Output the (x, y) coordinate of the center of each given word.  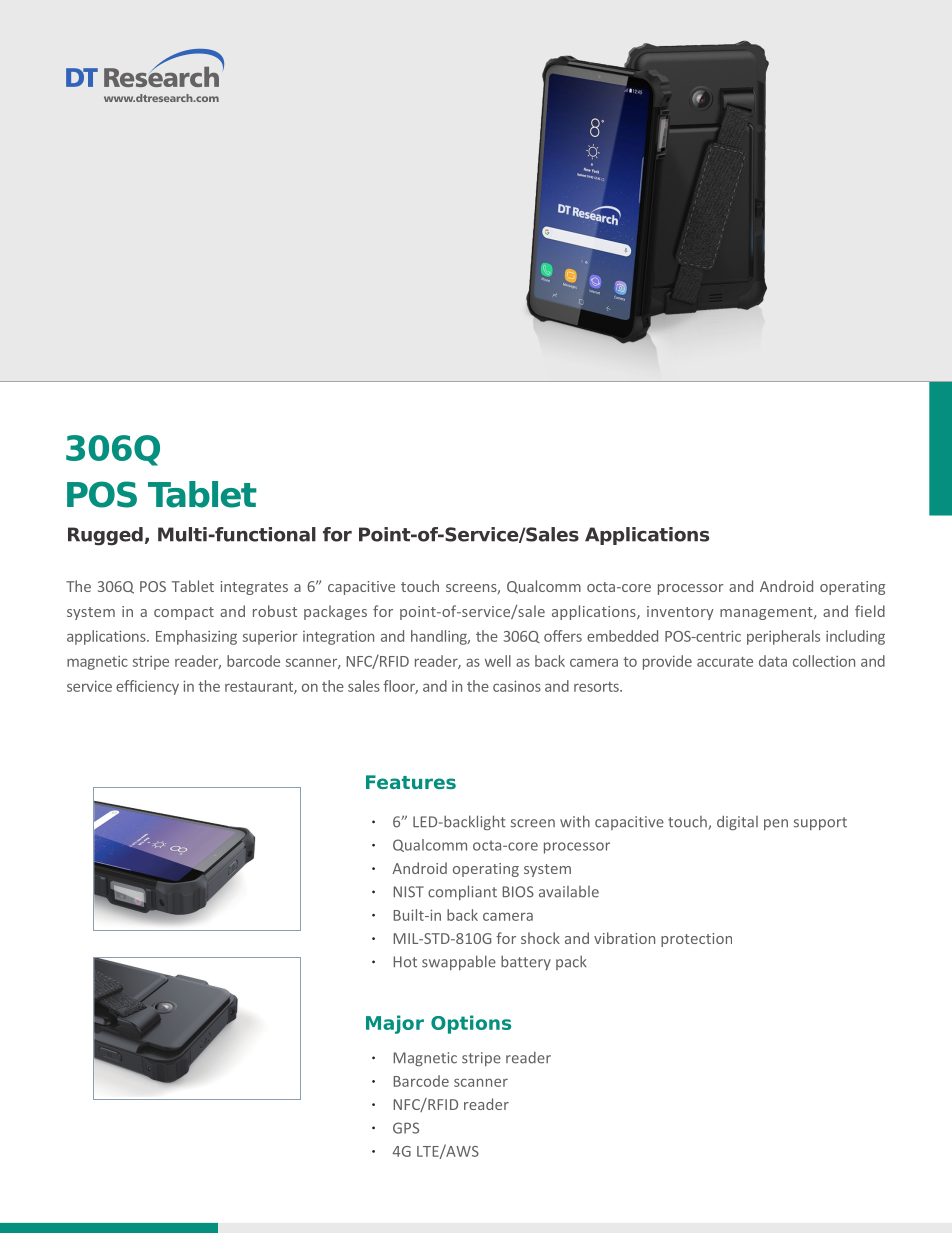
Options (471, 1024)
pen (776, 824)
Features (411, 782)
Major (395, 1024)
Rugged (105, 536)
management (767, 613)
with (575, 821)
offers (563, 636)
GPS (406, 1128)
